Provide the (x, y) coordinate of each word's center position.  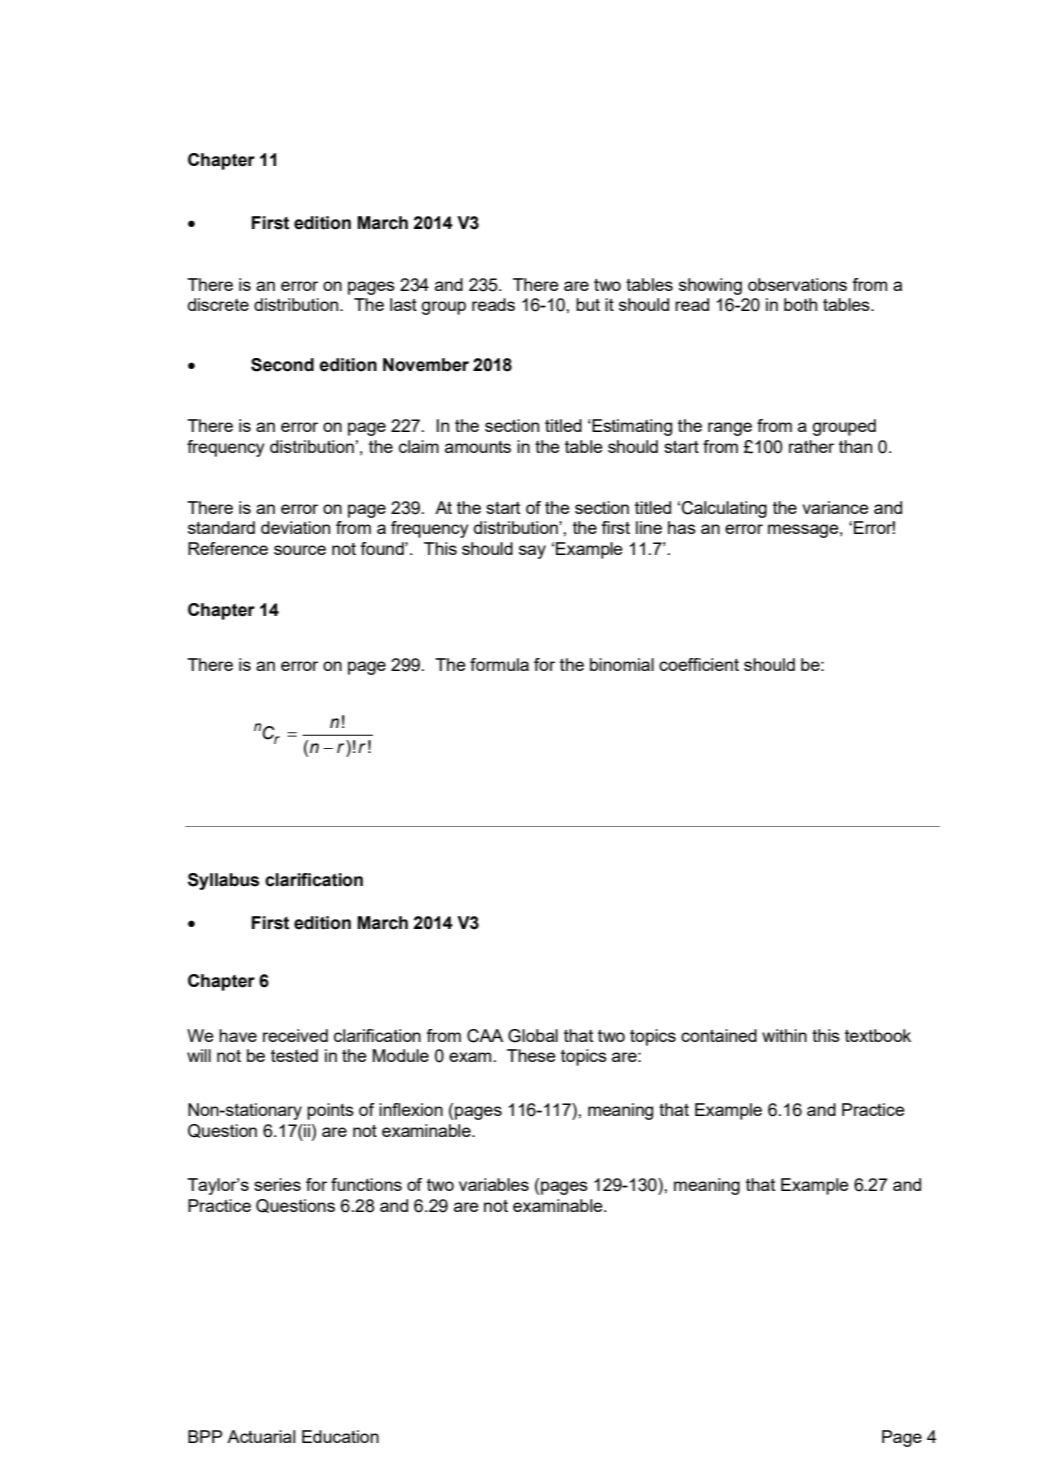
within (784, 1035)
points (330, 1111)
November (426, 365)
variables (494, 1184)
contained (719, 1035)
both (800, 304)
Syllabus (223, 881)
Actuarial (261, 1436)
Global (533, 1036)
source (300, 550)
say (532, 552)
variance (835, 507)
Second (282, 365)
